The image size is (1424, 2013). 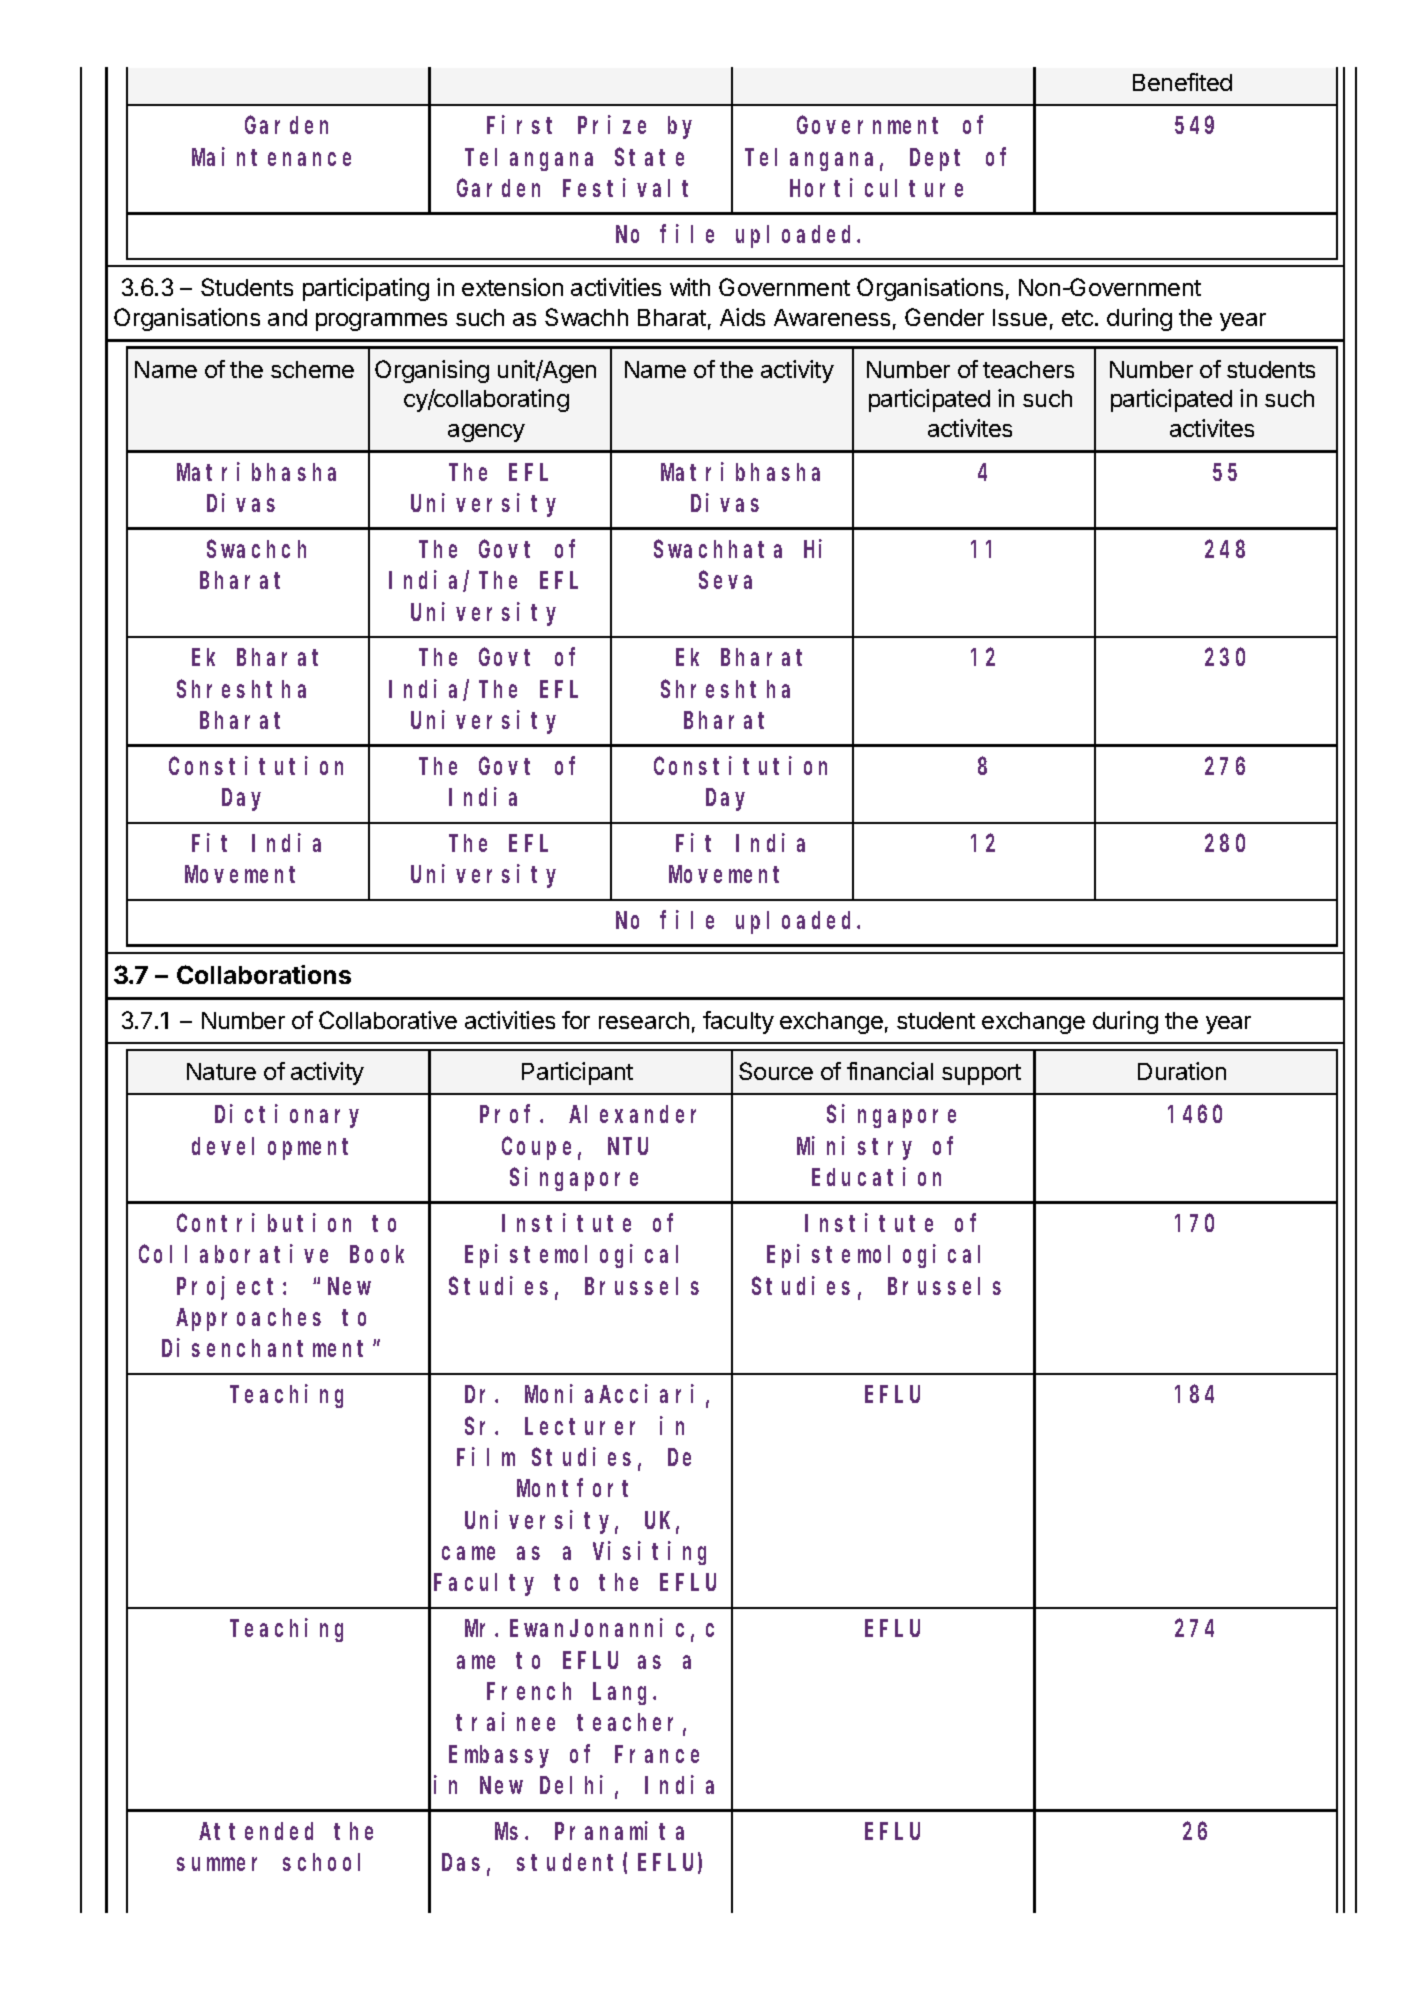 I want to click on Das, so click(x=461, y=1863).
